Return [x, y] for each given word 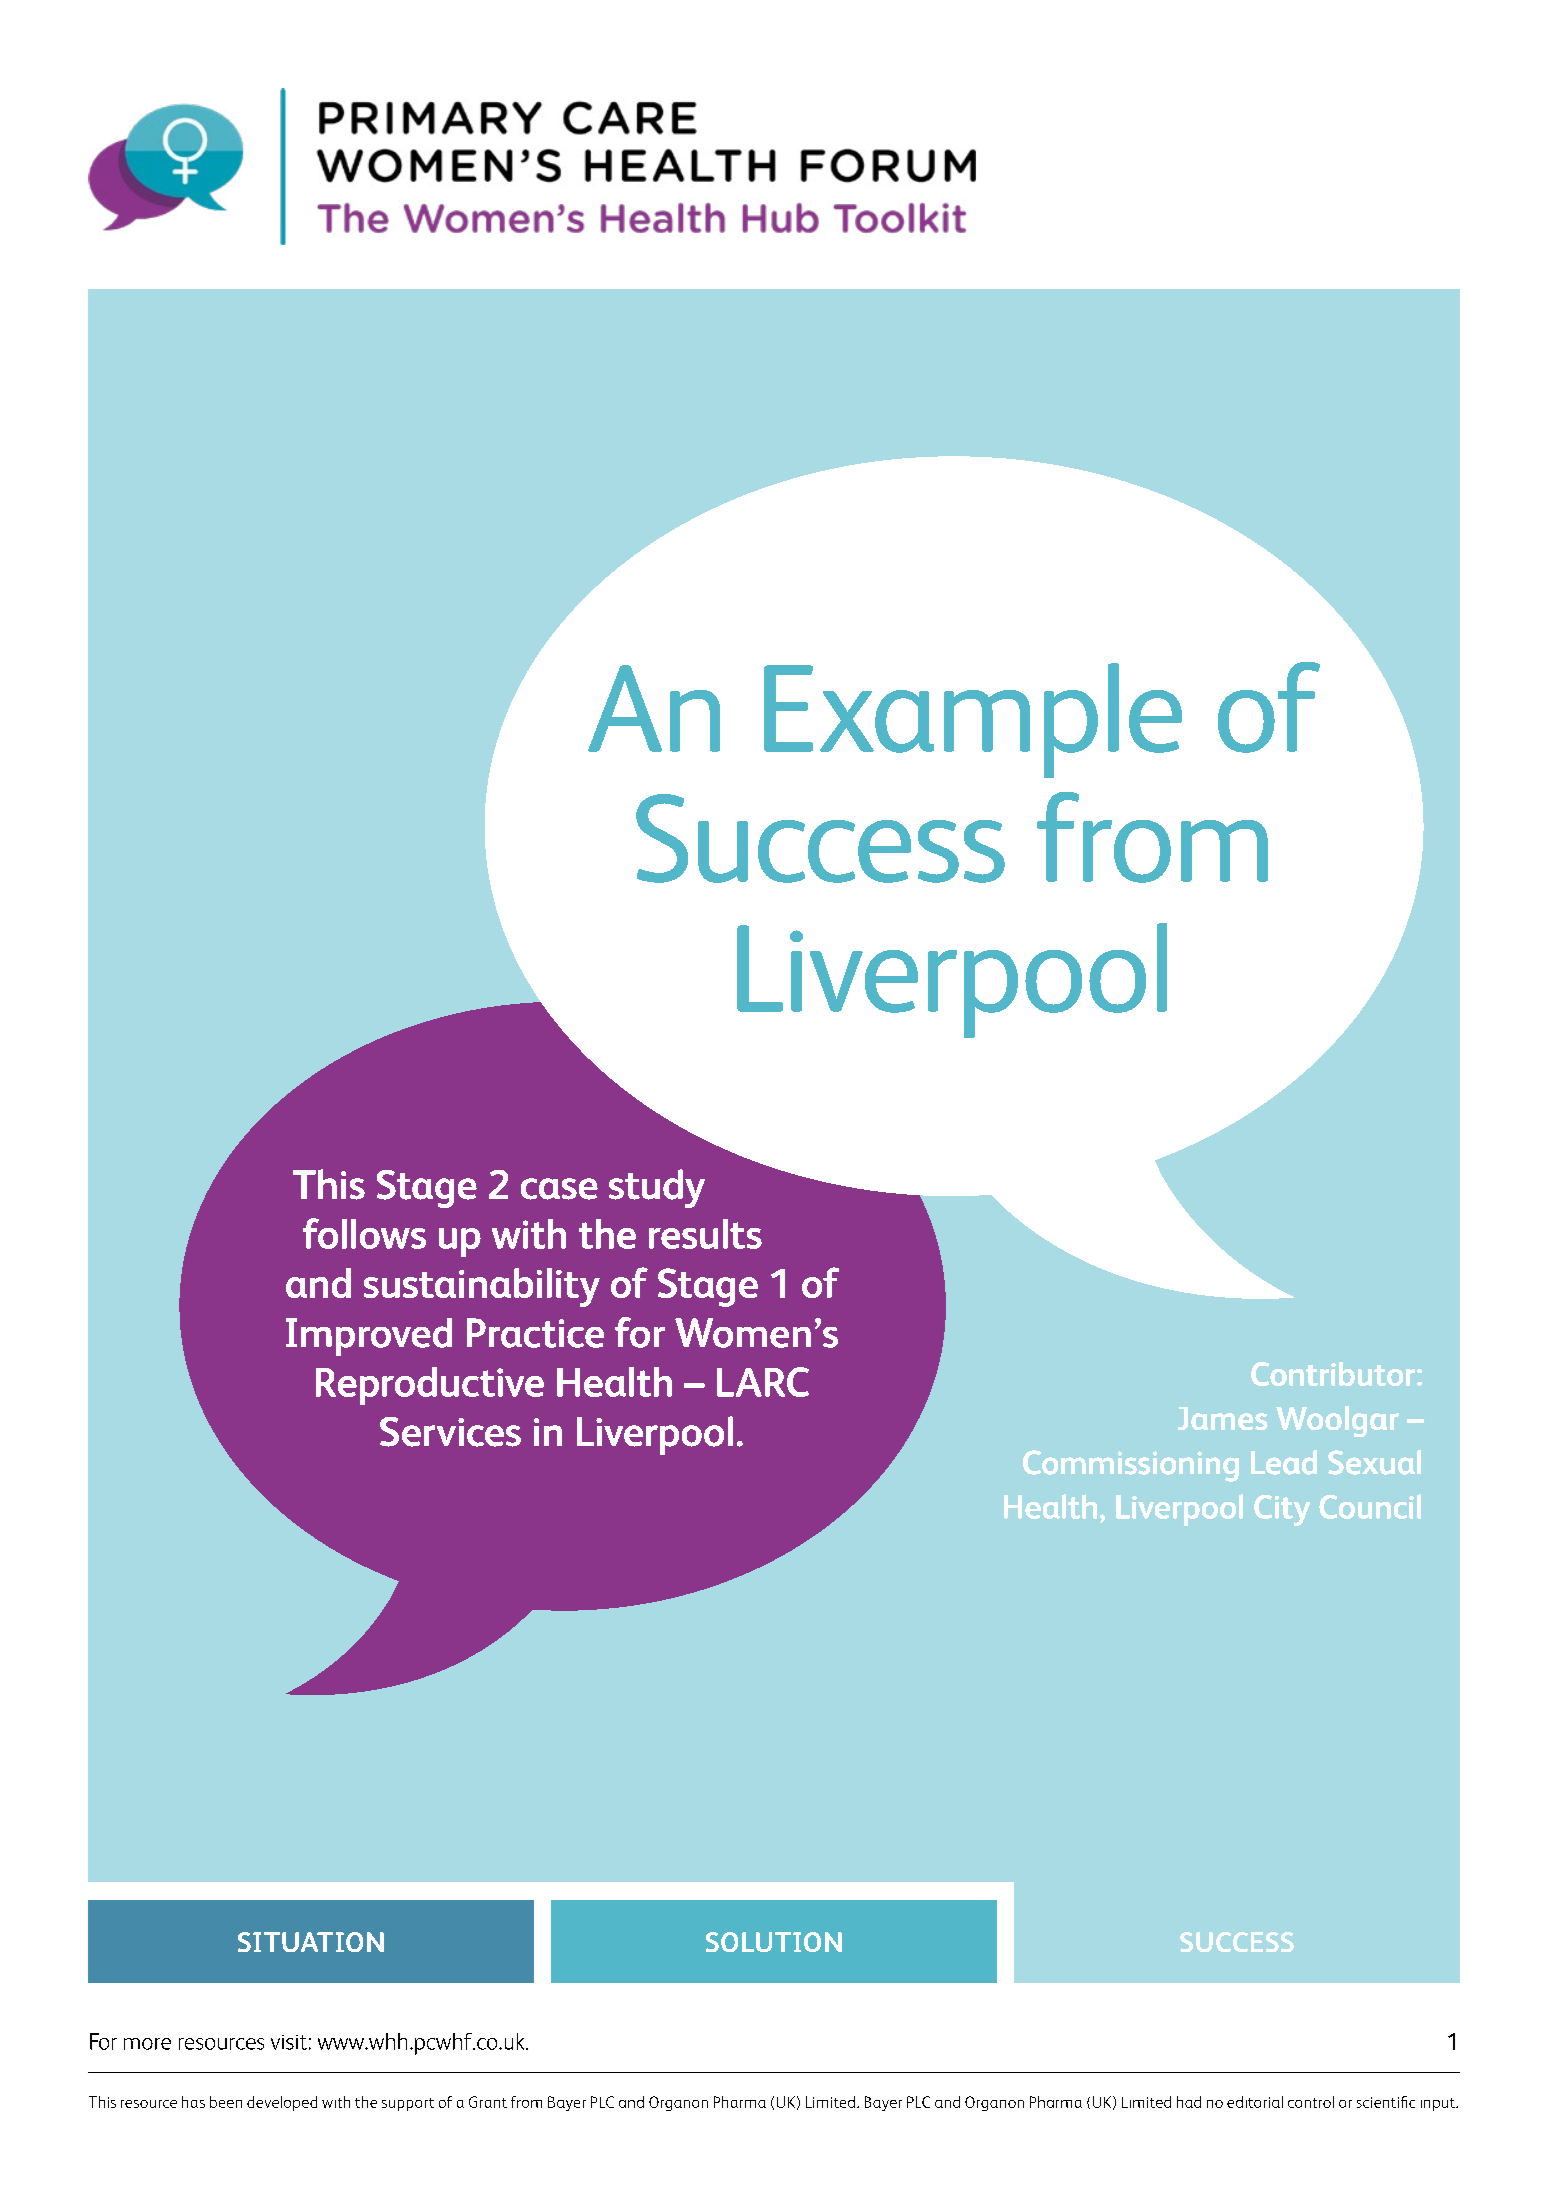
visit [289, 2042]
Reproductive [430, 1386]
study [657, 1188]
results [705, 1234]
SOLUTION [774, 1942]
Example [973, 720]
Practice [535, 1333]
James [1223, 1418]
